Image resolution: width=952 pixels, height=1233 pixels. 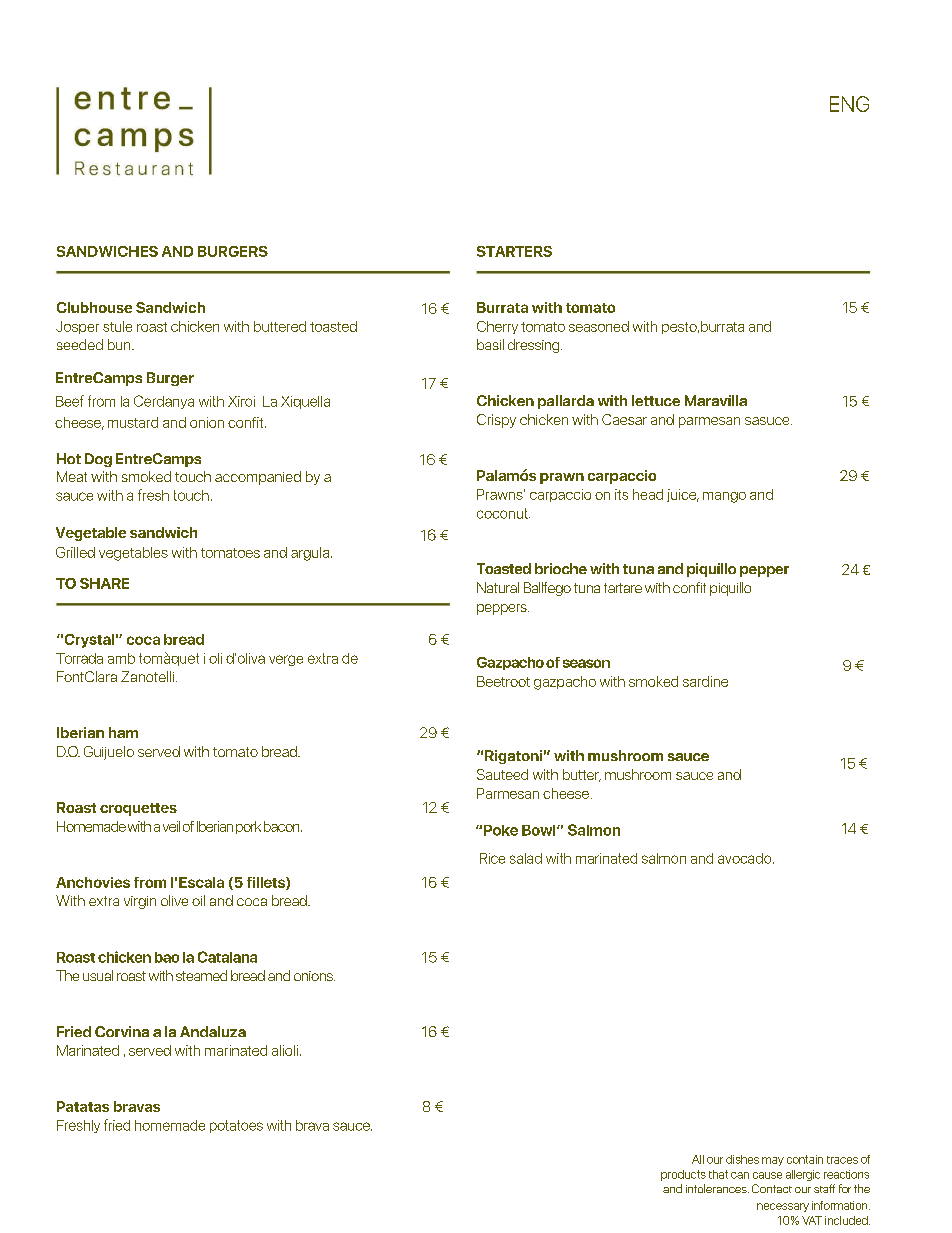 I want to click on Clubhouse, so click(x=94, y=307).
